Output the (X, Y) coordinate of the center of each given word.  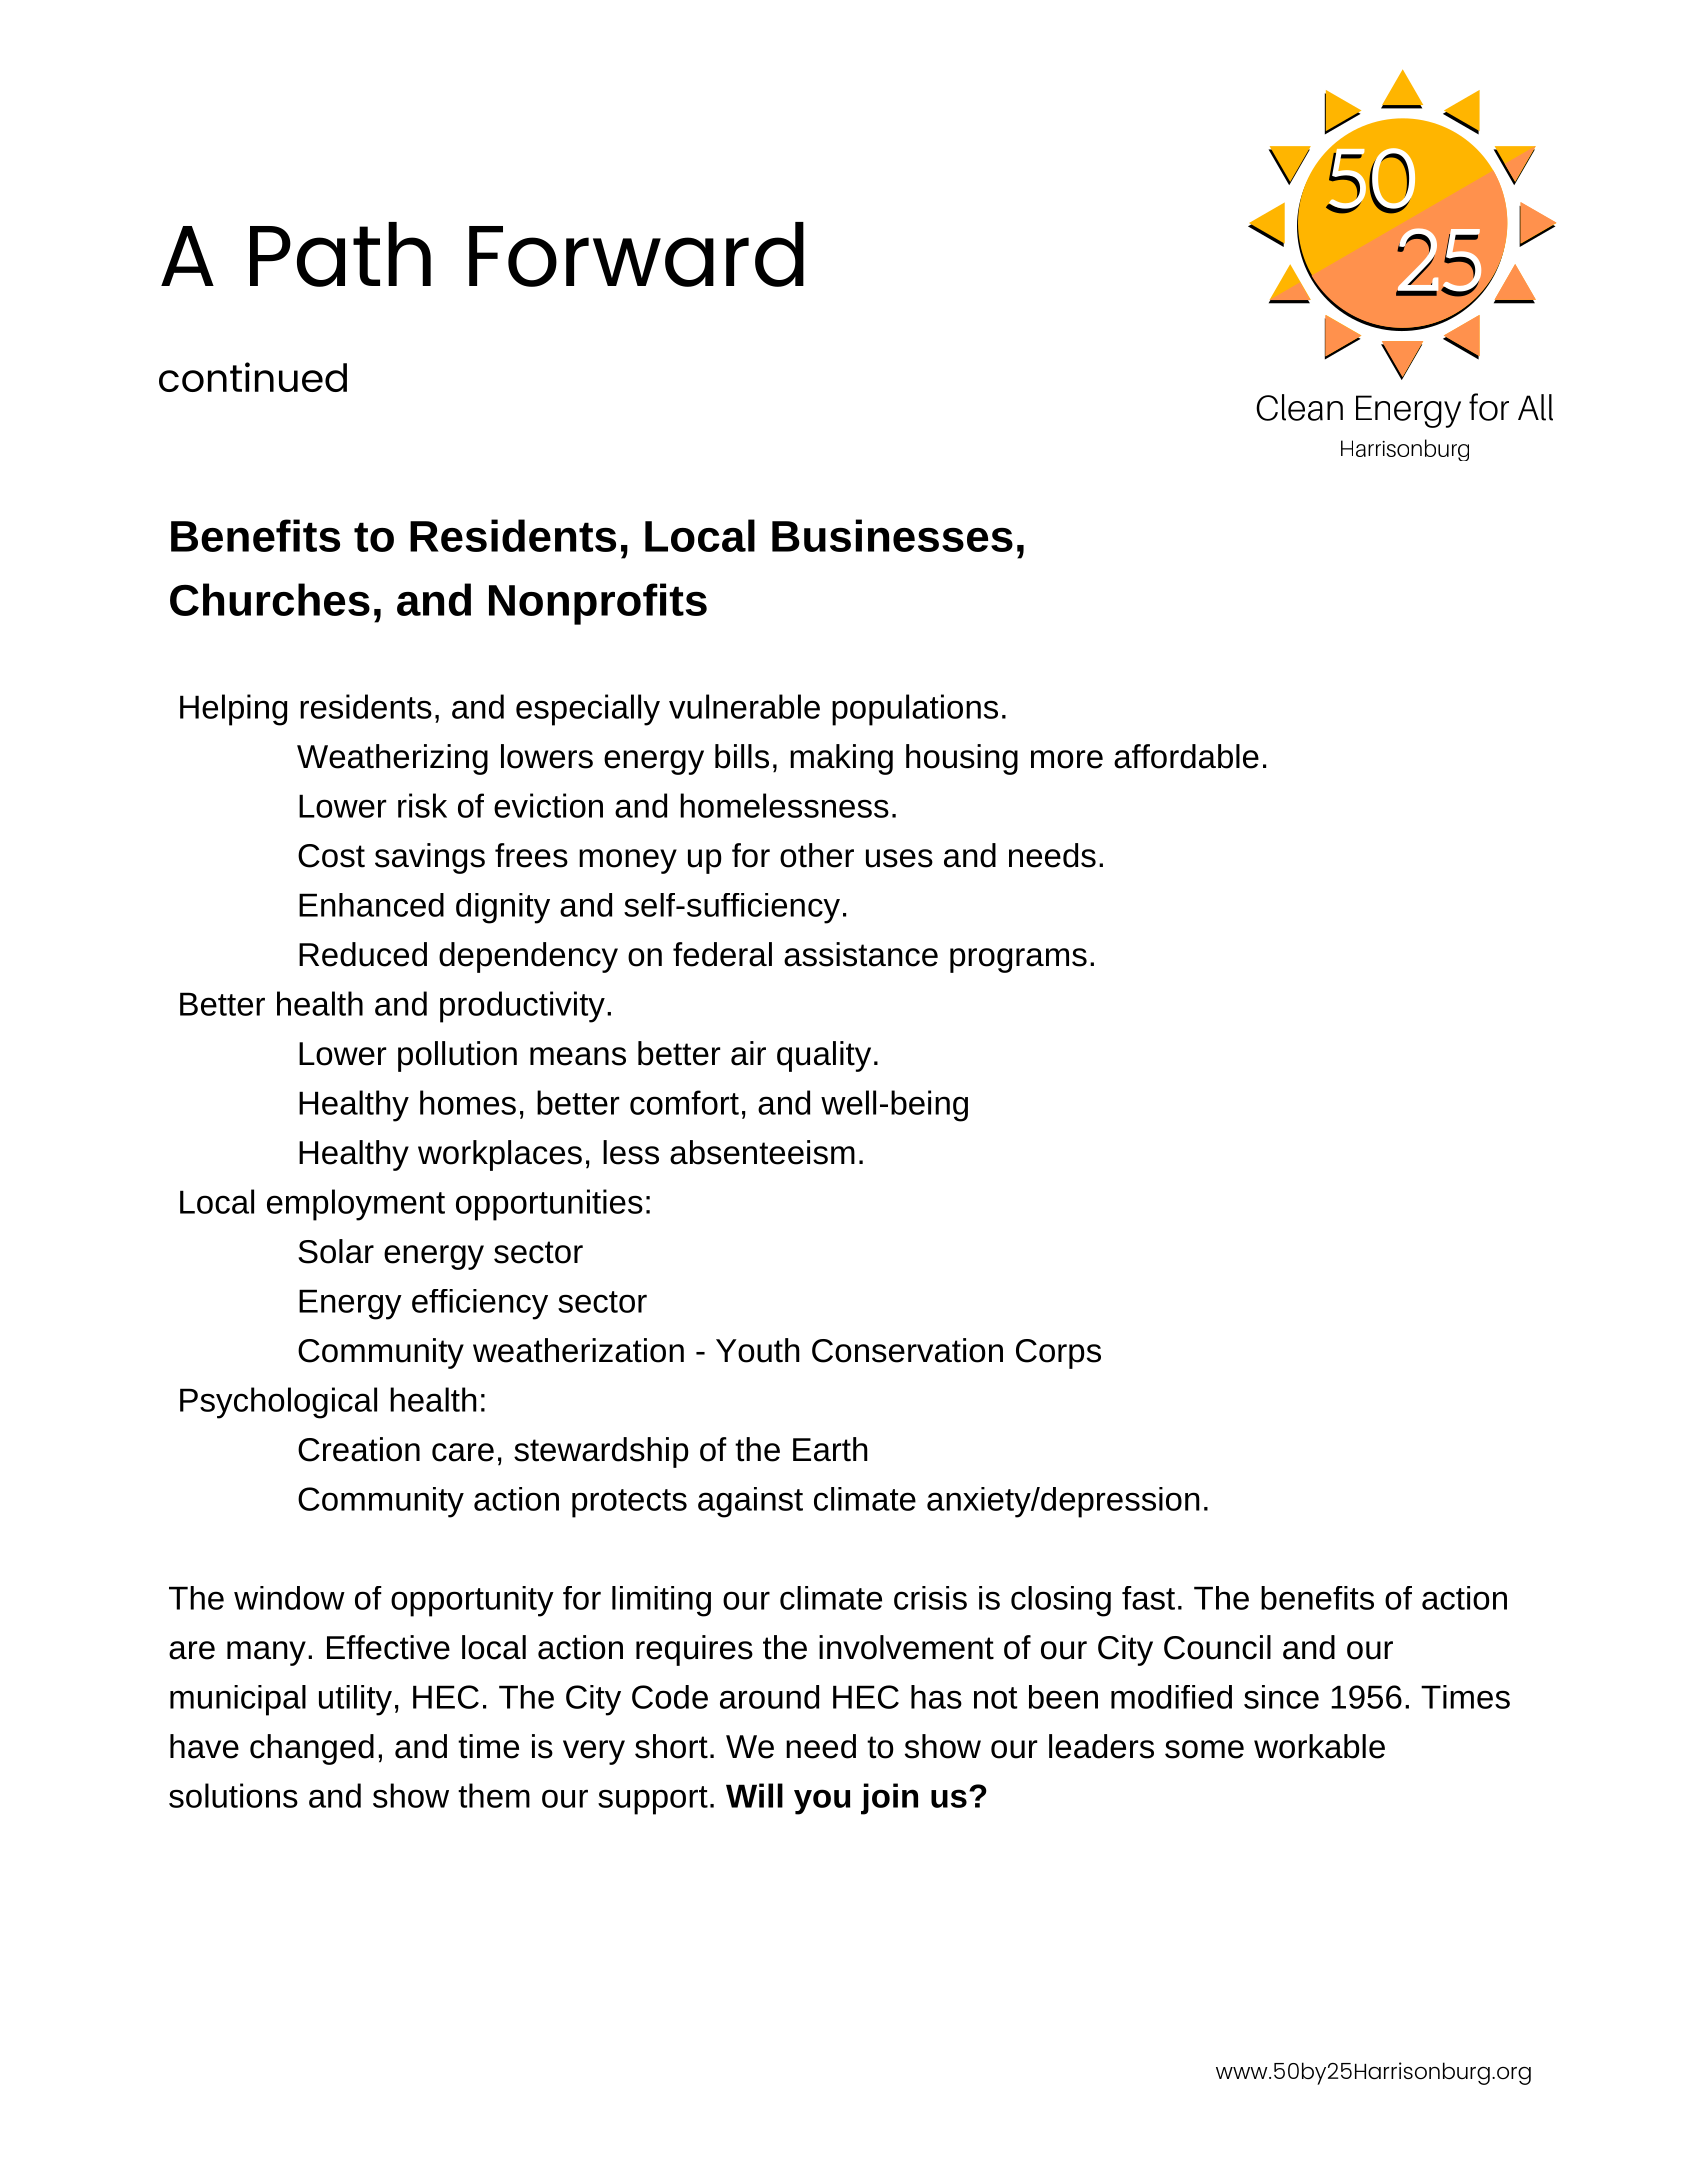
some (1204, 1749)
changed (312, 1749)
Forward (636, 254)
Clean (1299, 407)
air (748, 1053)
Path (340, 254)
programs (1018, 960)
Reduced (363, 954)
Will (754, 1795)
